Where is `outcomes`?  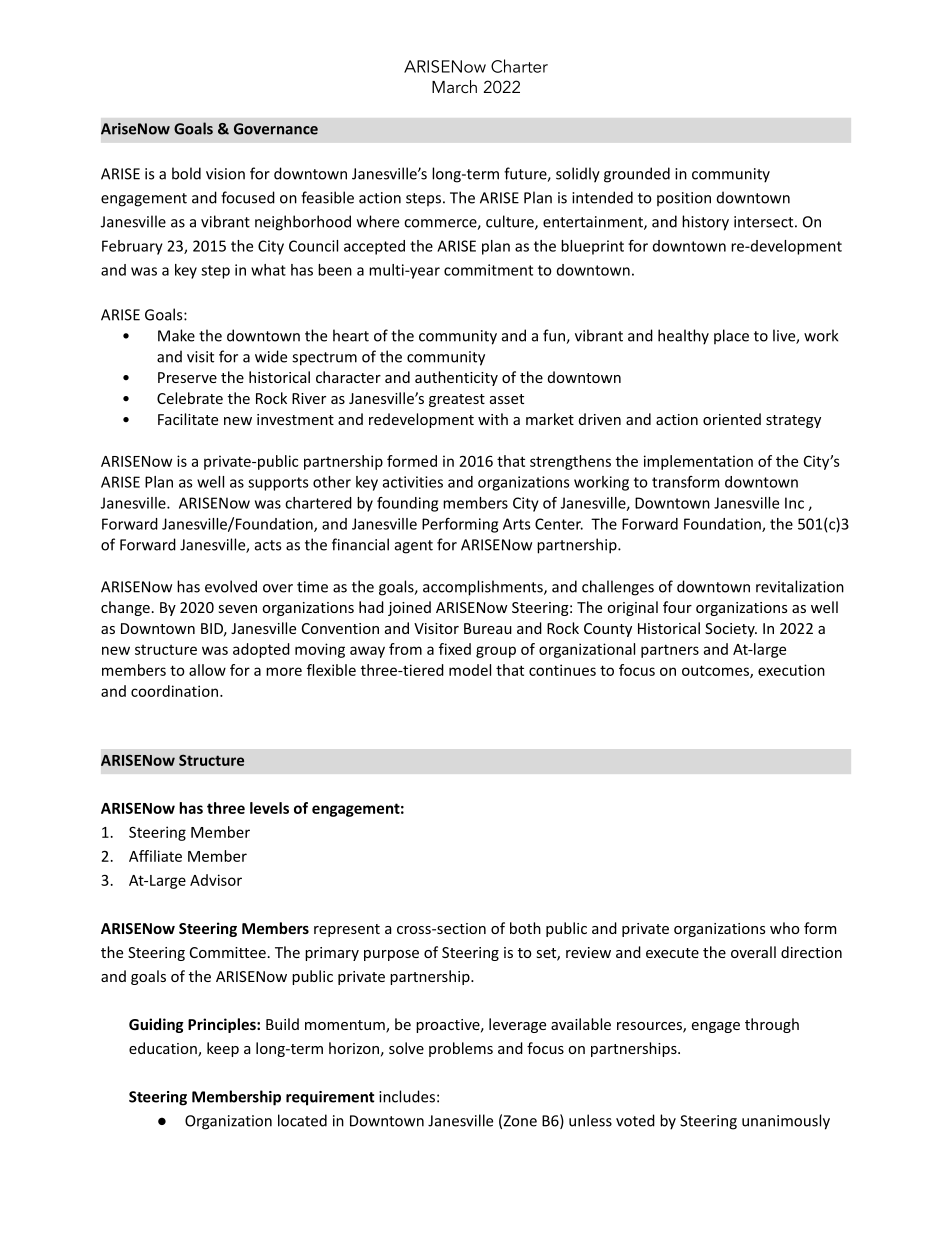
outcomes is located at coordinates (716, 671).
